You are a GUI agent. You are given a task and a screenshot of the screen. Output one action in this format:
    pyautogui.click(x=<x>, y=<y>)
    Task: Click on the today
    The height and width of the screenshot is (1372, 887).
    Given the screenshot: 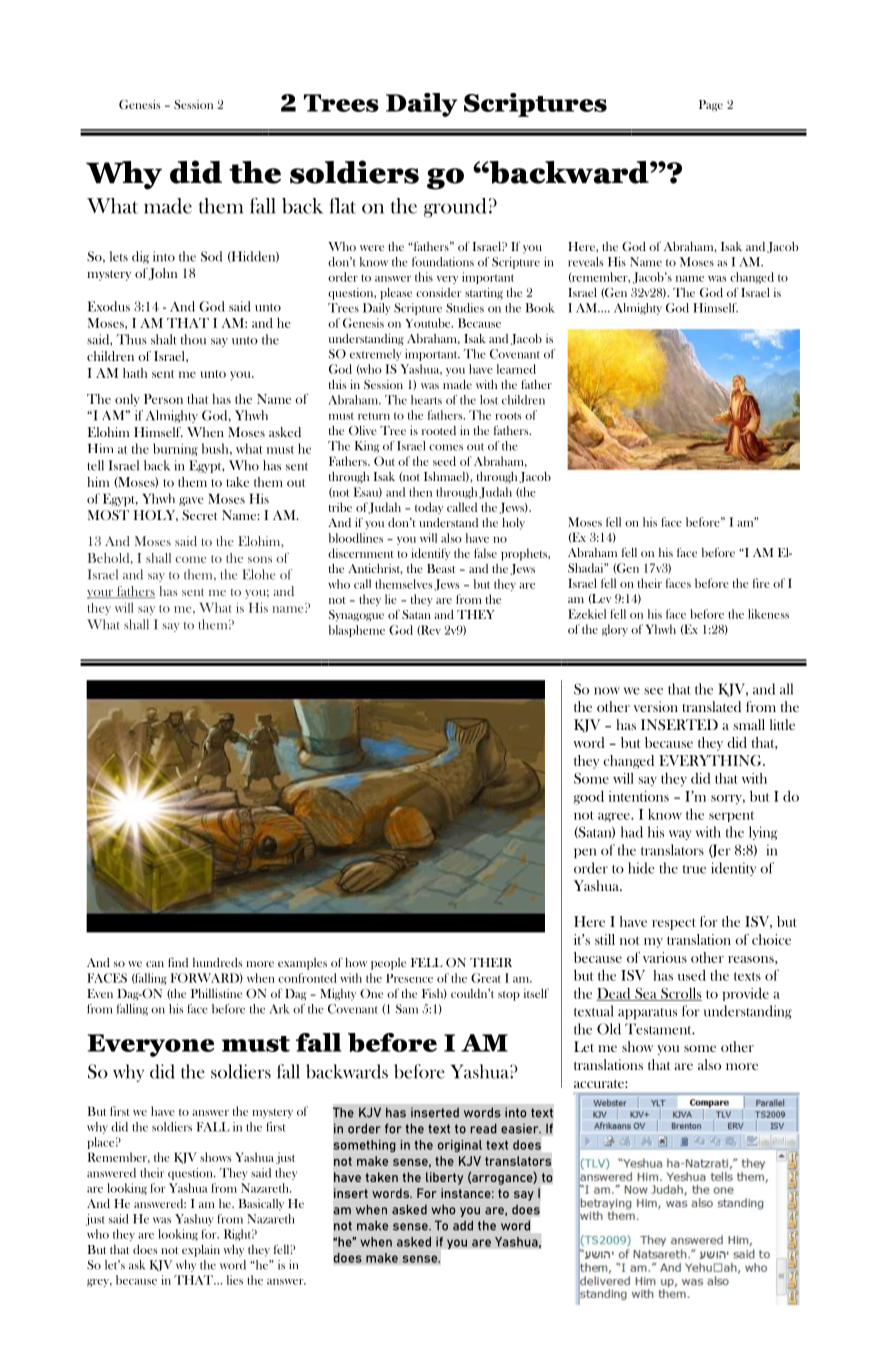 What is the action you would take?
    pyautogui.click(x=429, y=508)
